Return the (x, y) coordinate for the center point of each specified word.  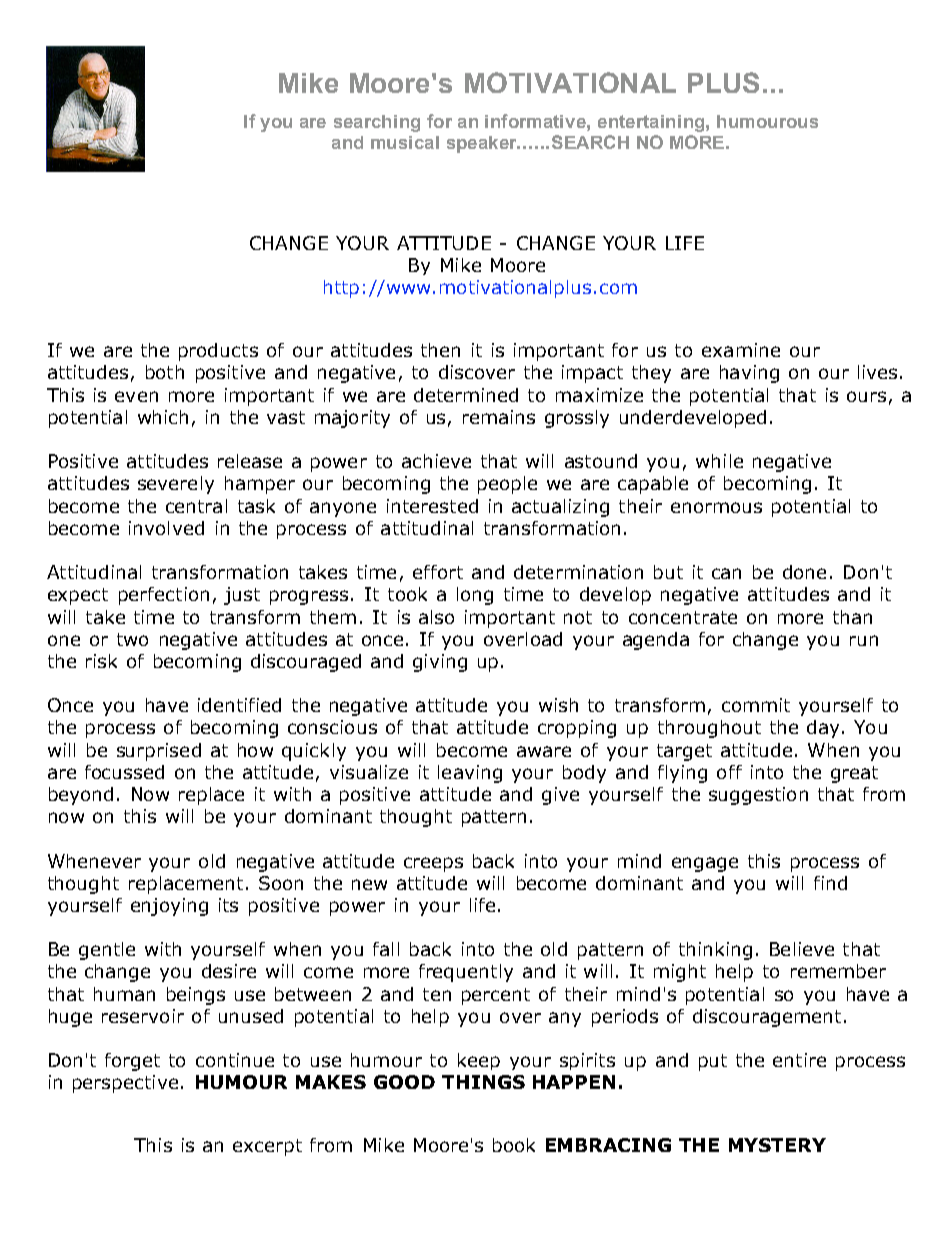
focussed (124, 772)
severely (176, 485)
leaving (470, 774)
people (507, 485)
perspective (125, 1084)
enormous (716, 507)
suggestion (758, 796)
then (440, 350)
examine (741, 350)
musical (405, 142)
